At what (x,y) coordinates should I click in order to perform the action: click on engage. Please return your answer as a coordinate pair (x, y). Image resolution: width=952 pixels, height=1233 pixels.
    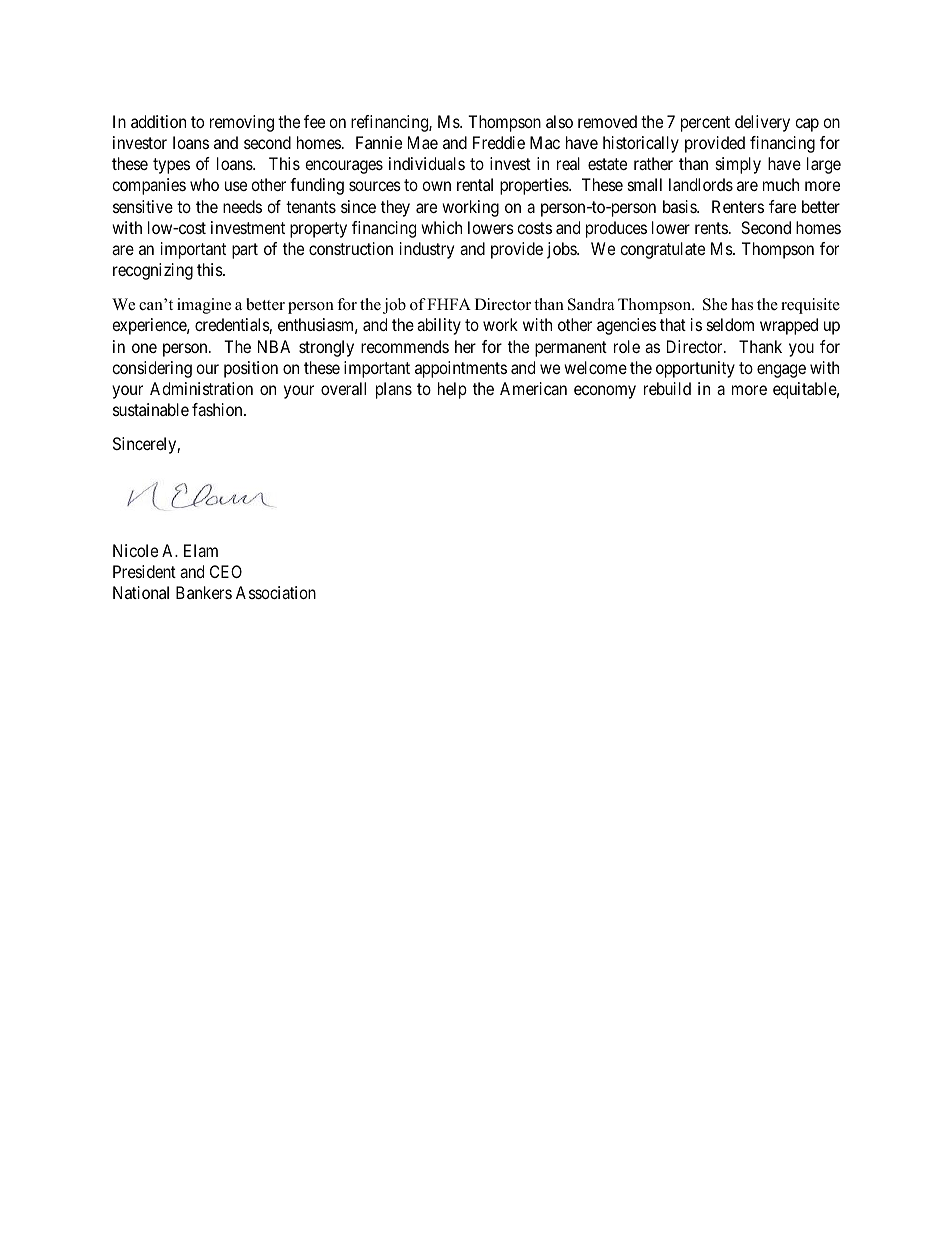
    Looking at the image, I should click on (781, 371).
